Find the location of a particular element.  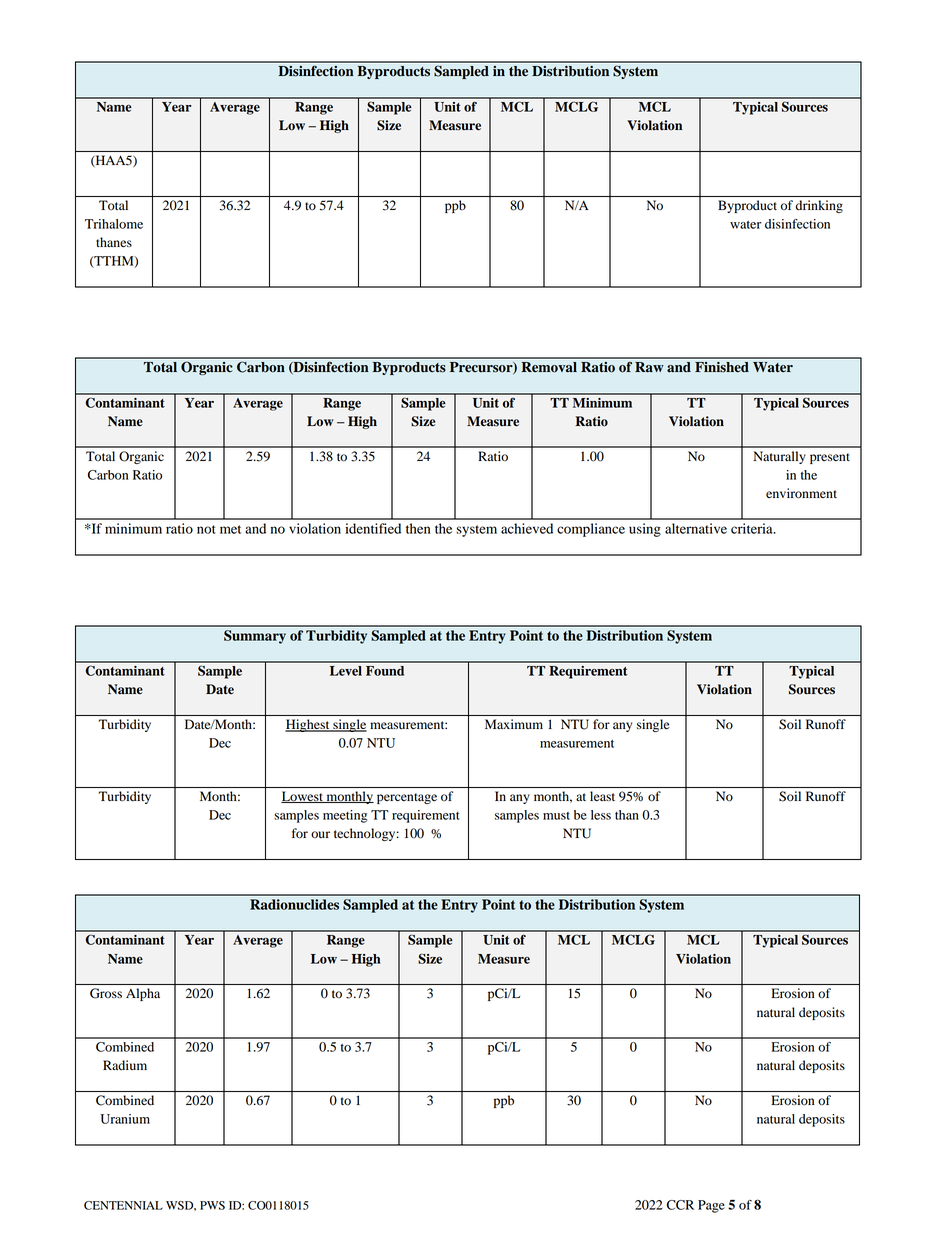

least is located at coordinates (602, 796).
